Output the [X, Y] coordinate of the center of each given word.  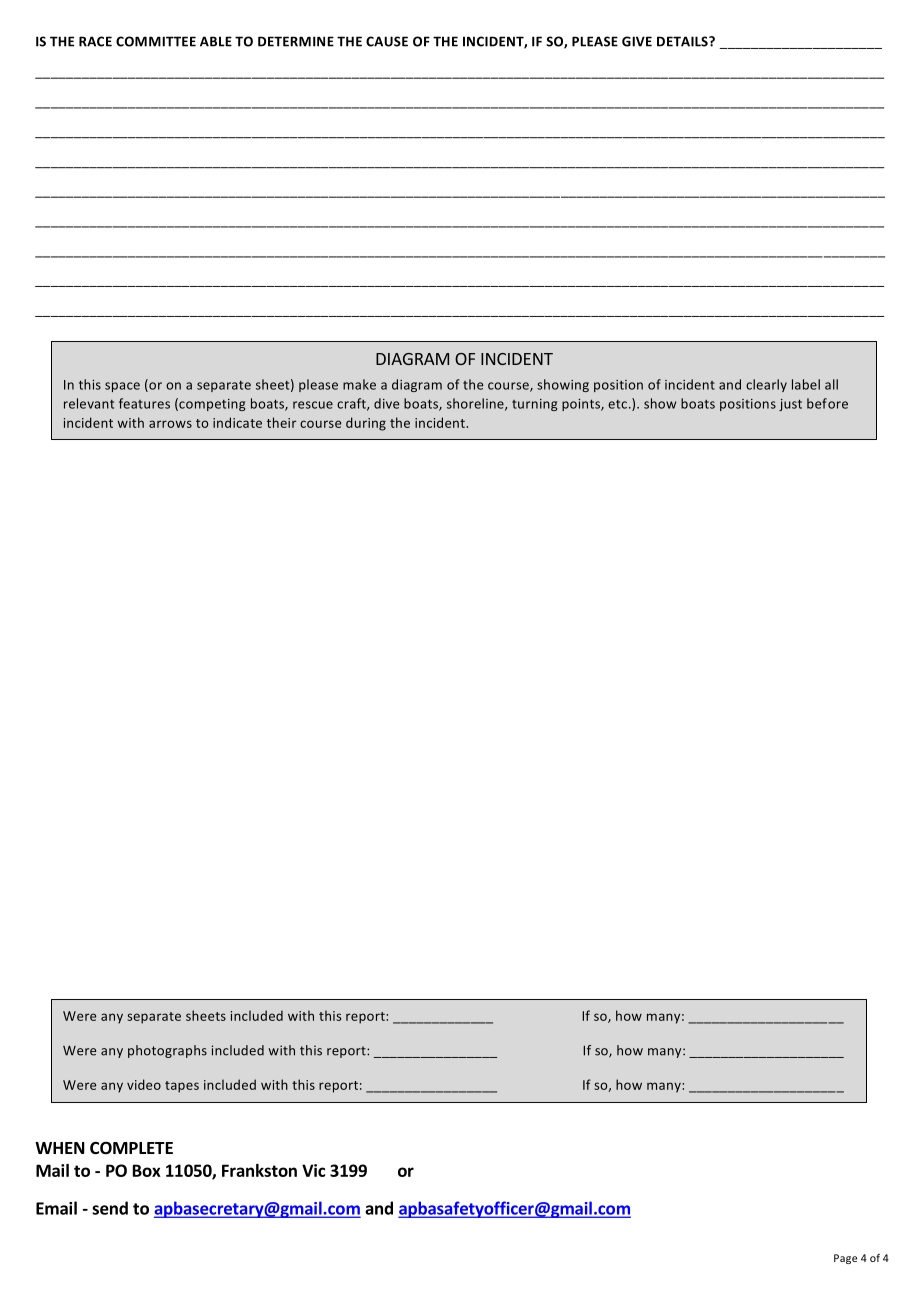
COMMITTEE [156, 41]
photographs [167, 1051]
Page [845, 1259]
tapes [182, 1087]
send [110, 1208]
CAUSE [387, 41]
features [144, 403]
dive [386, 403]
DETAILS [683, 41]
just [790, 405]
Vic [313, 1170]
